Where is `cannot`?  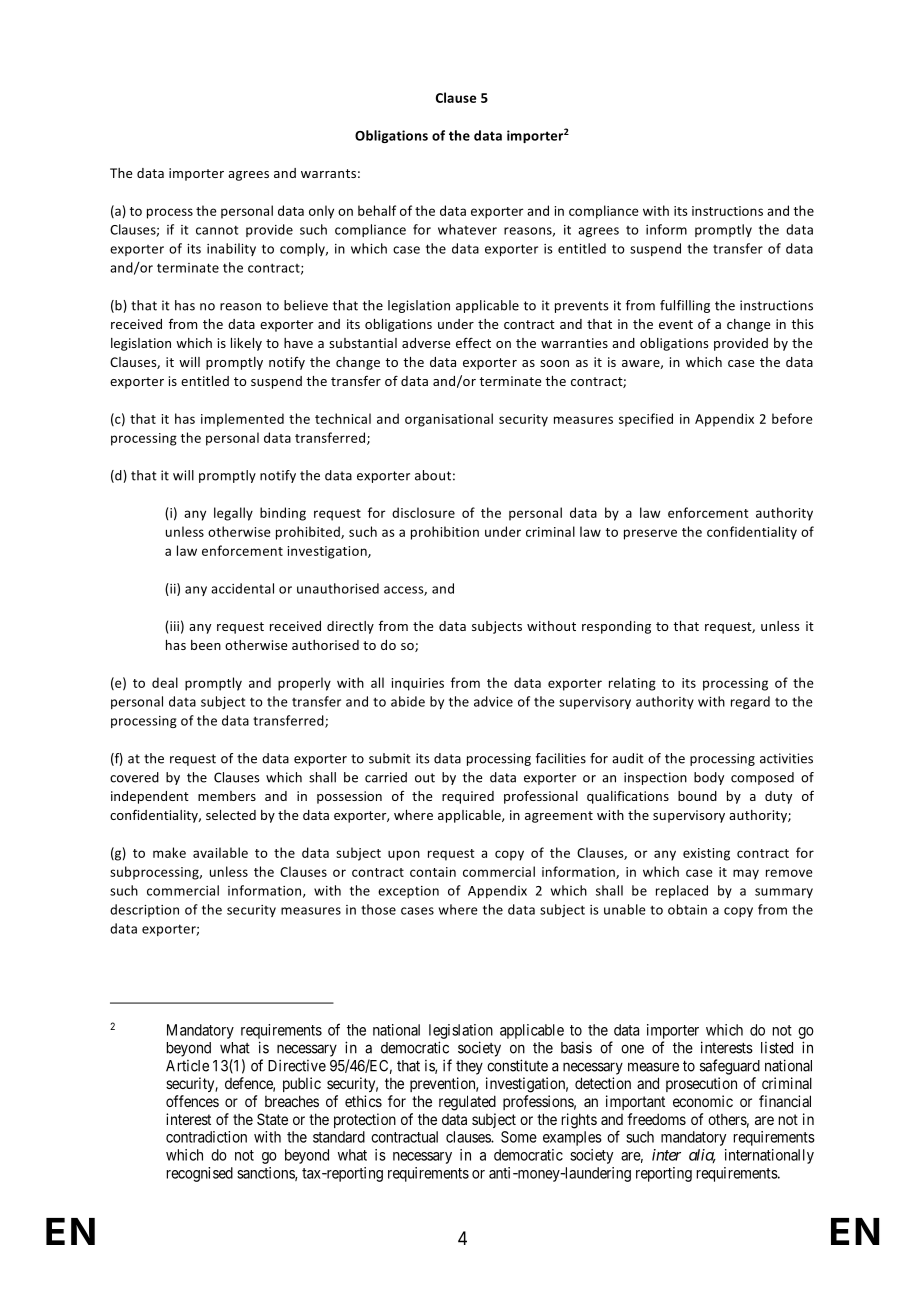 cannot is located at coordinates (217, 230).
